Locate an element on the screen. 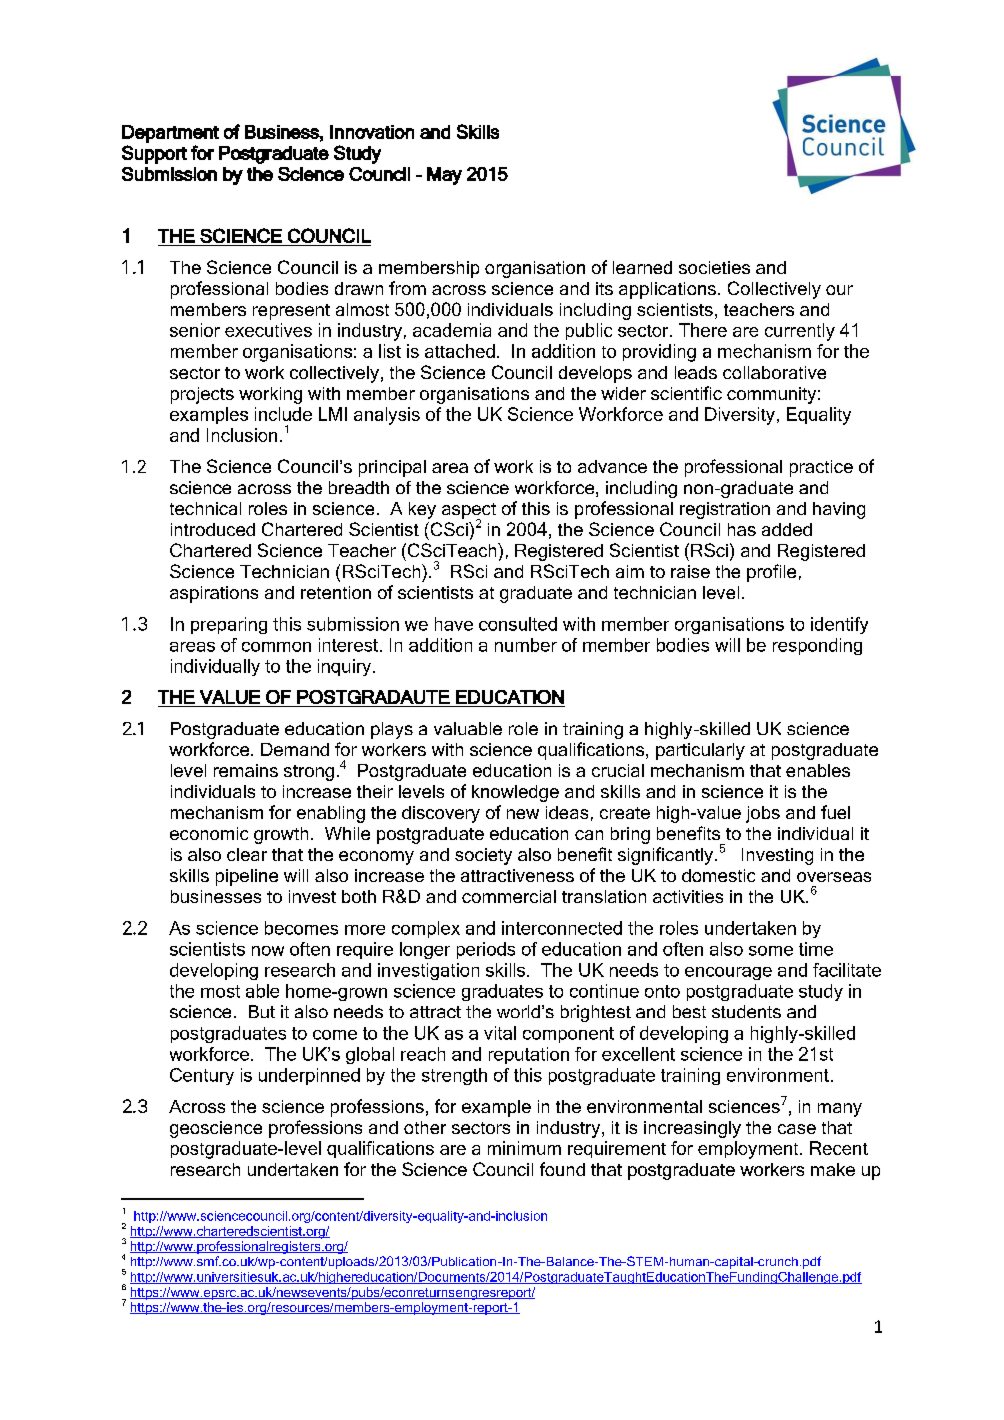  technical is located at coordinates (205, 508).
